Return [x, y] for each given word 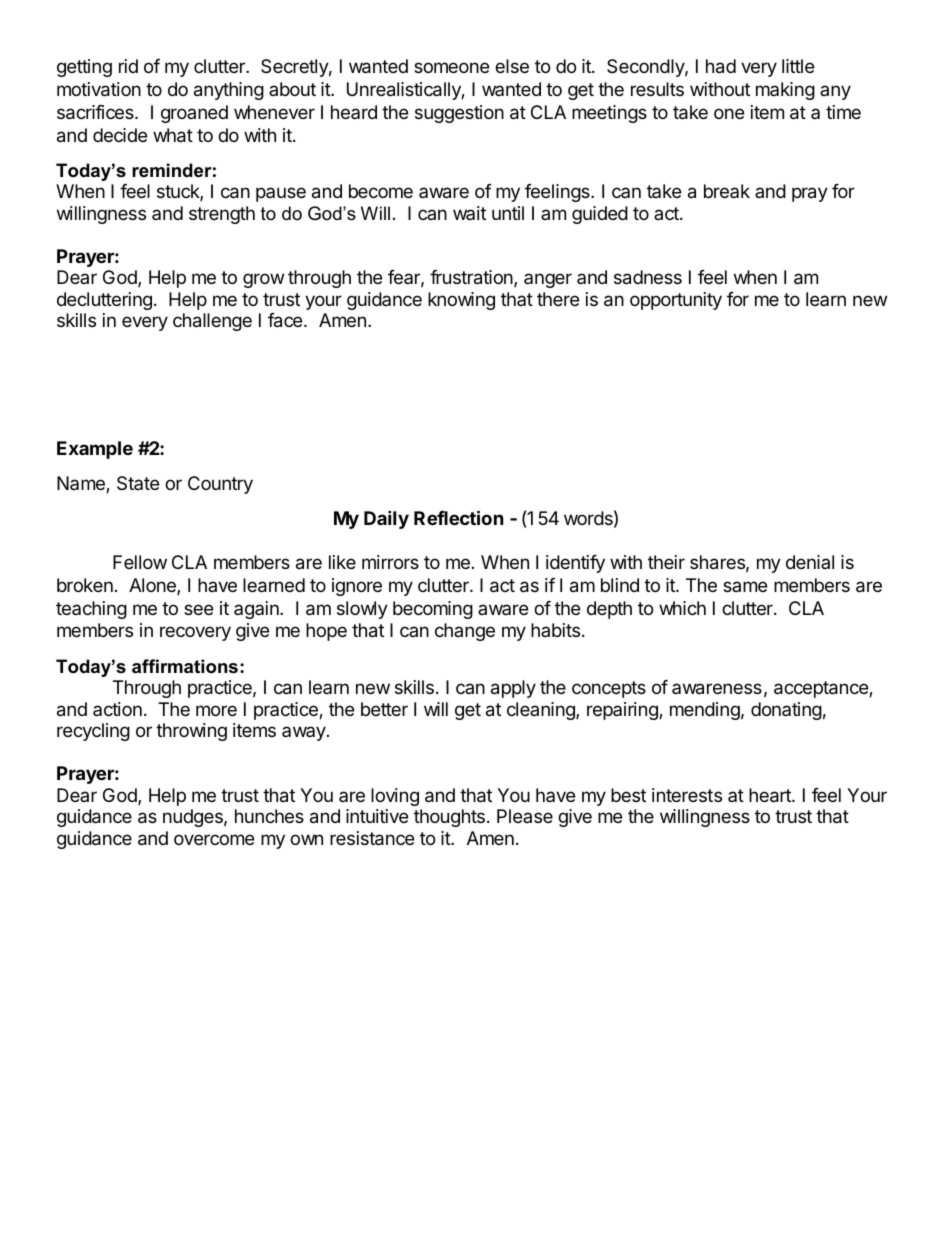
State [138, 483]
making [785, 91]
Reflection [459, 517]
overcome [214, 839]
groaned [194, 114]
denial [810, 562]
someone [451, 67]
